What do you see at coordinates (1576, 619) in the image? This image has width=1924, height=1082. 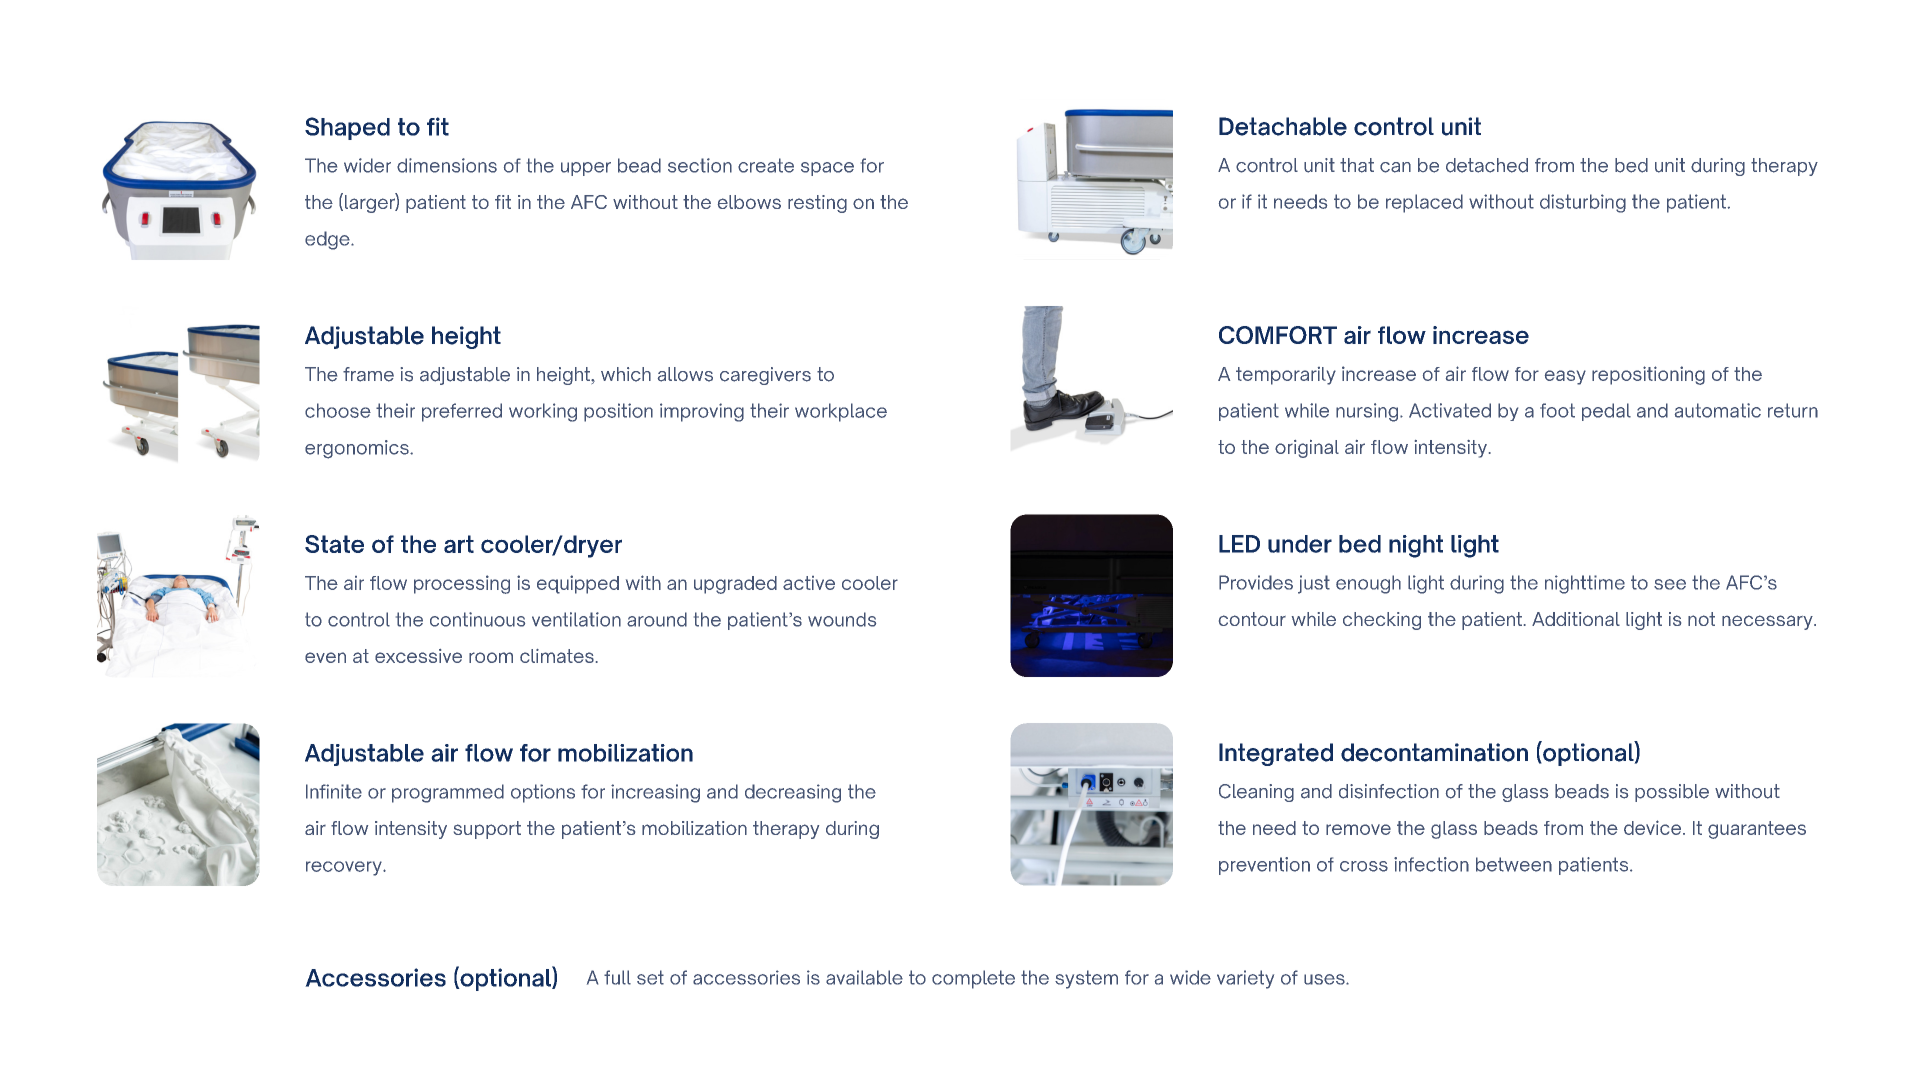 I see `Additional` at bounding box center [1576, 619].
